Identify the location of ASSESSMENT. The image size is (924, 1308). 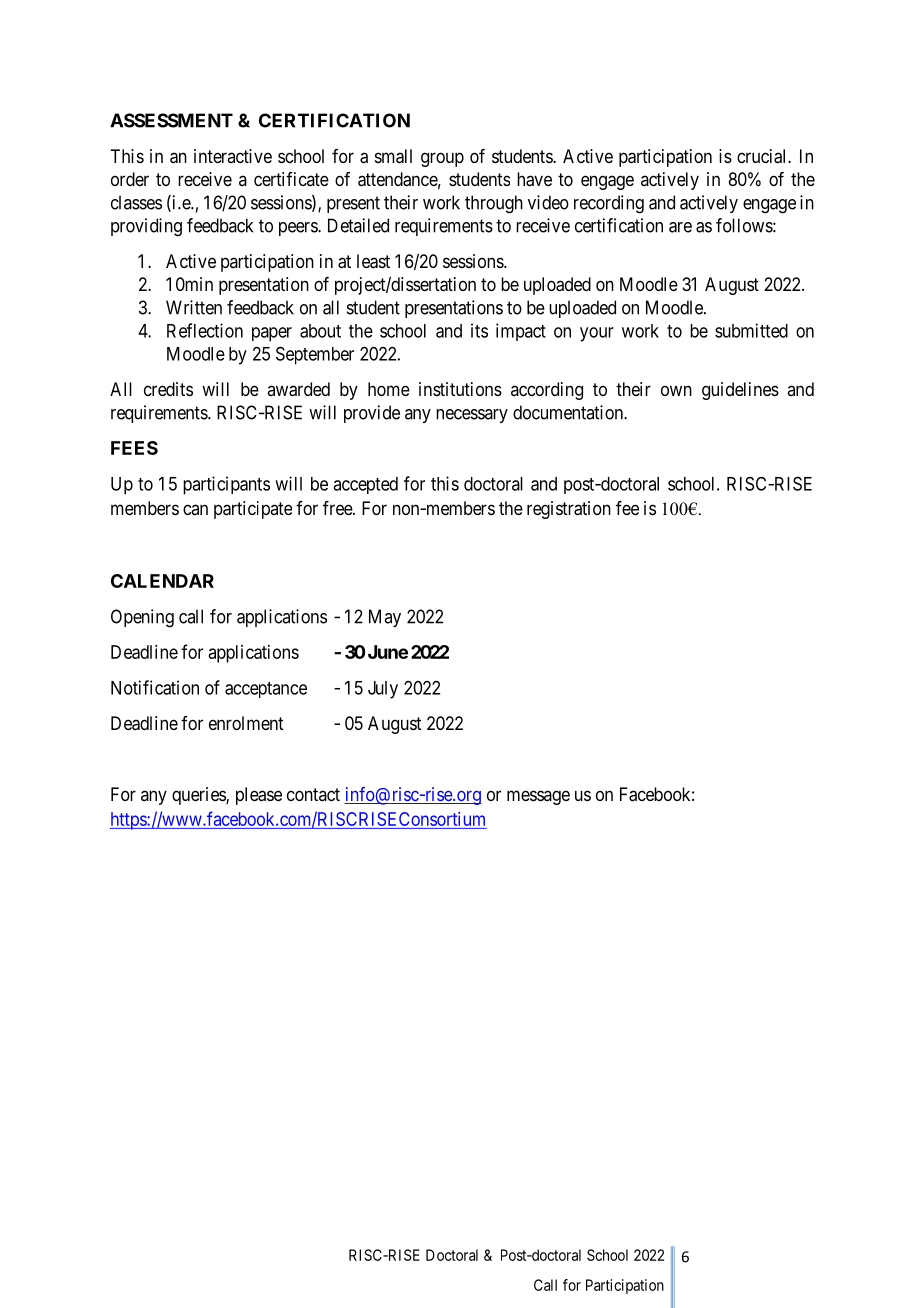
(171, 120).
